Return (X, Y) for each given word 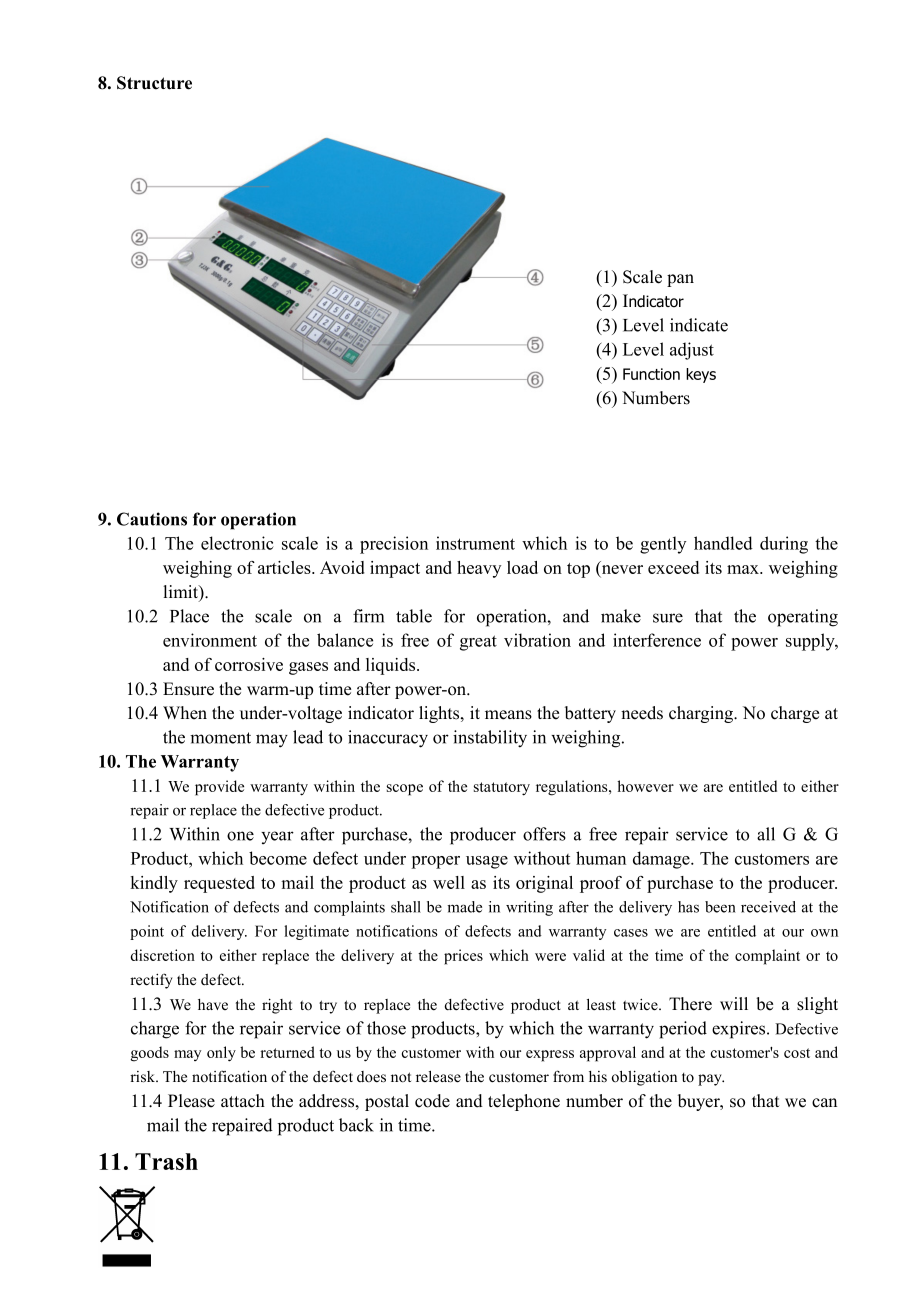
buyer (700, 1102)
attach (243, 1101)
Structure (154, 83)
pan (680, 280)
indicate (699, 325)
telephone (524, 1102)
